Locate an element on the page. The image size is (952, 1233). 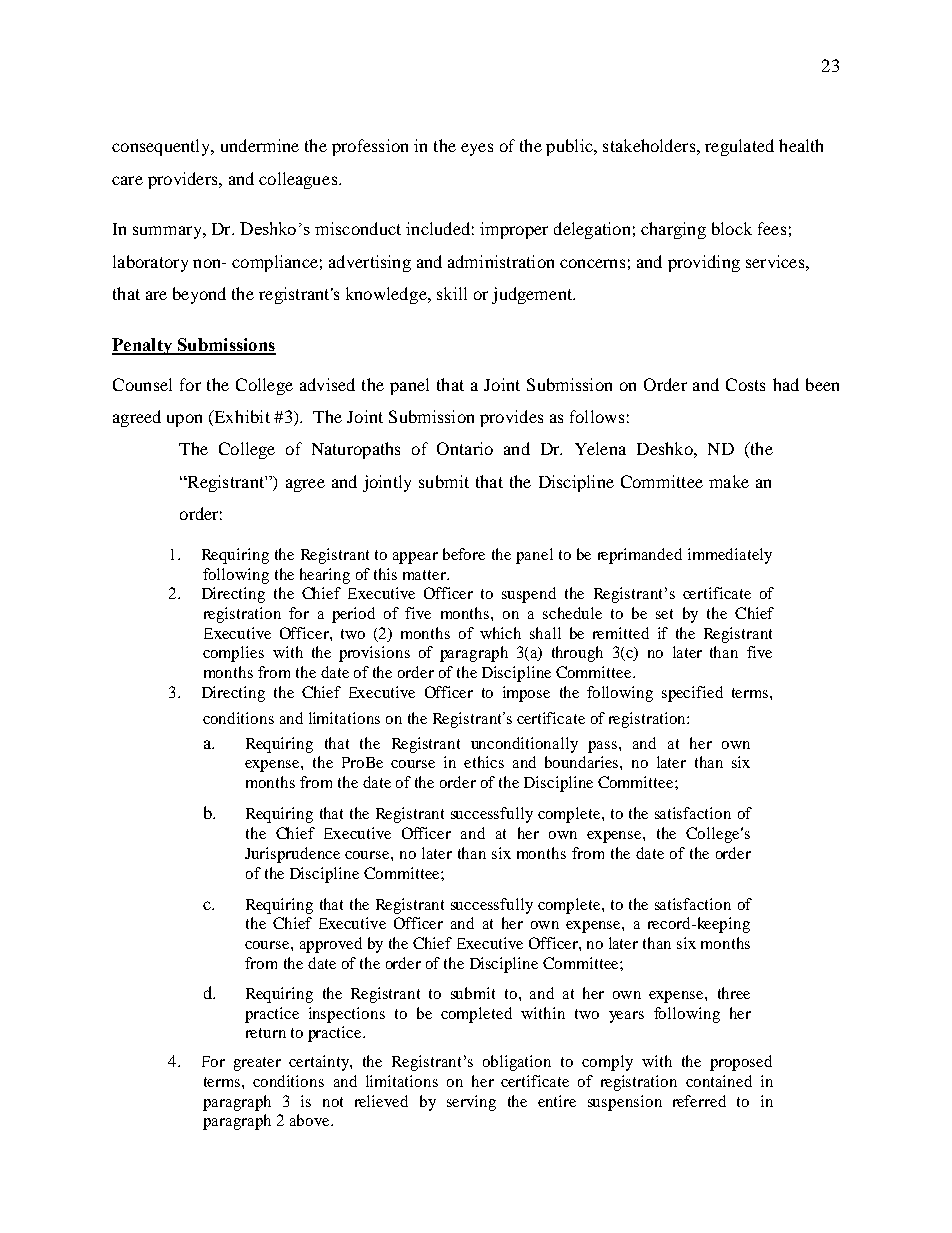
greater is located at coordinates (257, 1064).
